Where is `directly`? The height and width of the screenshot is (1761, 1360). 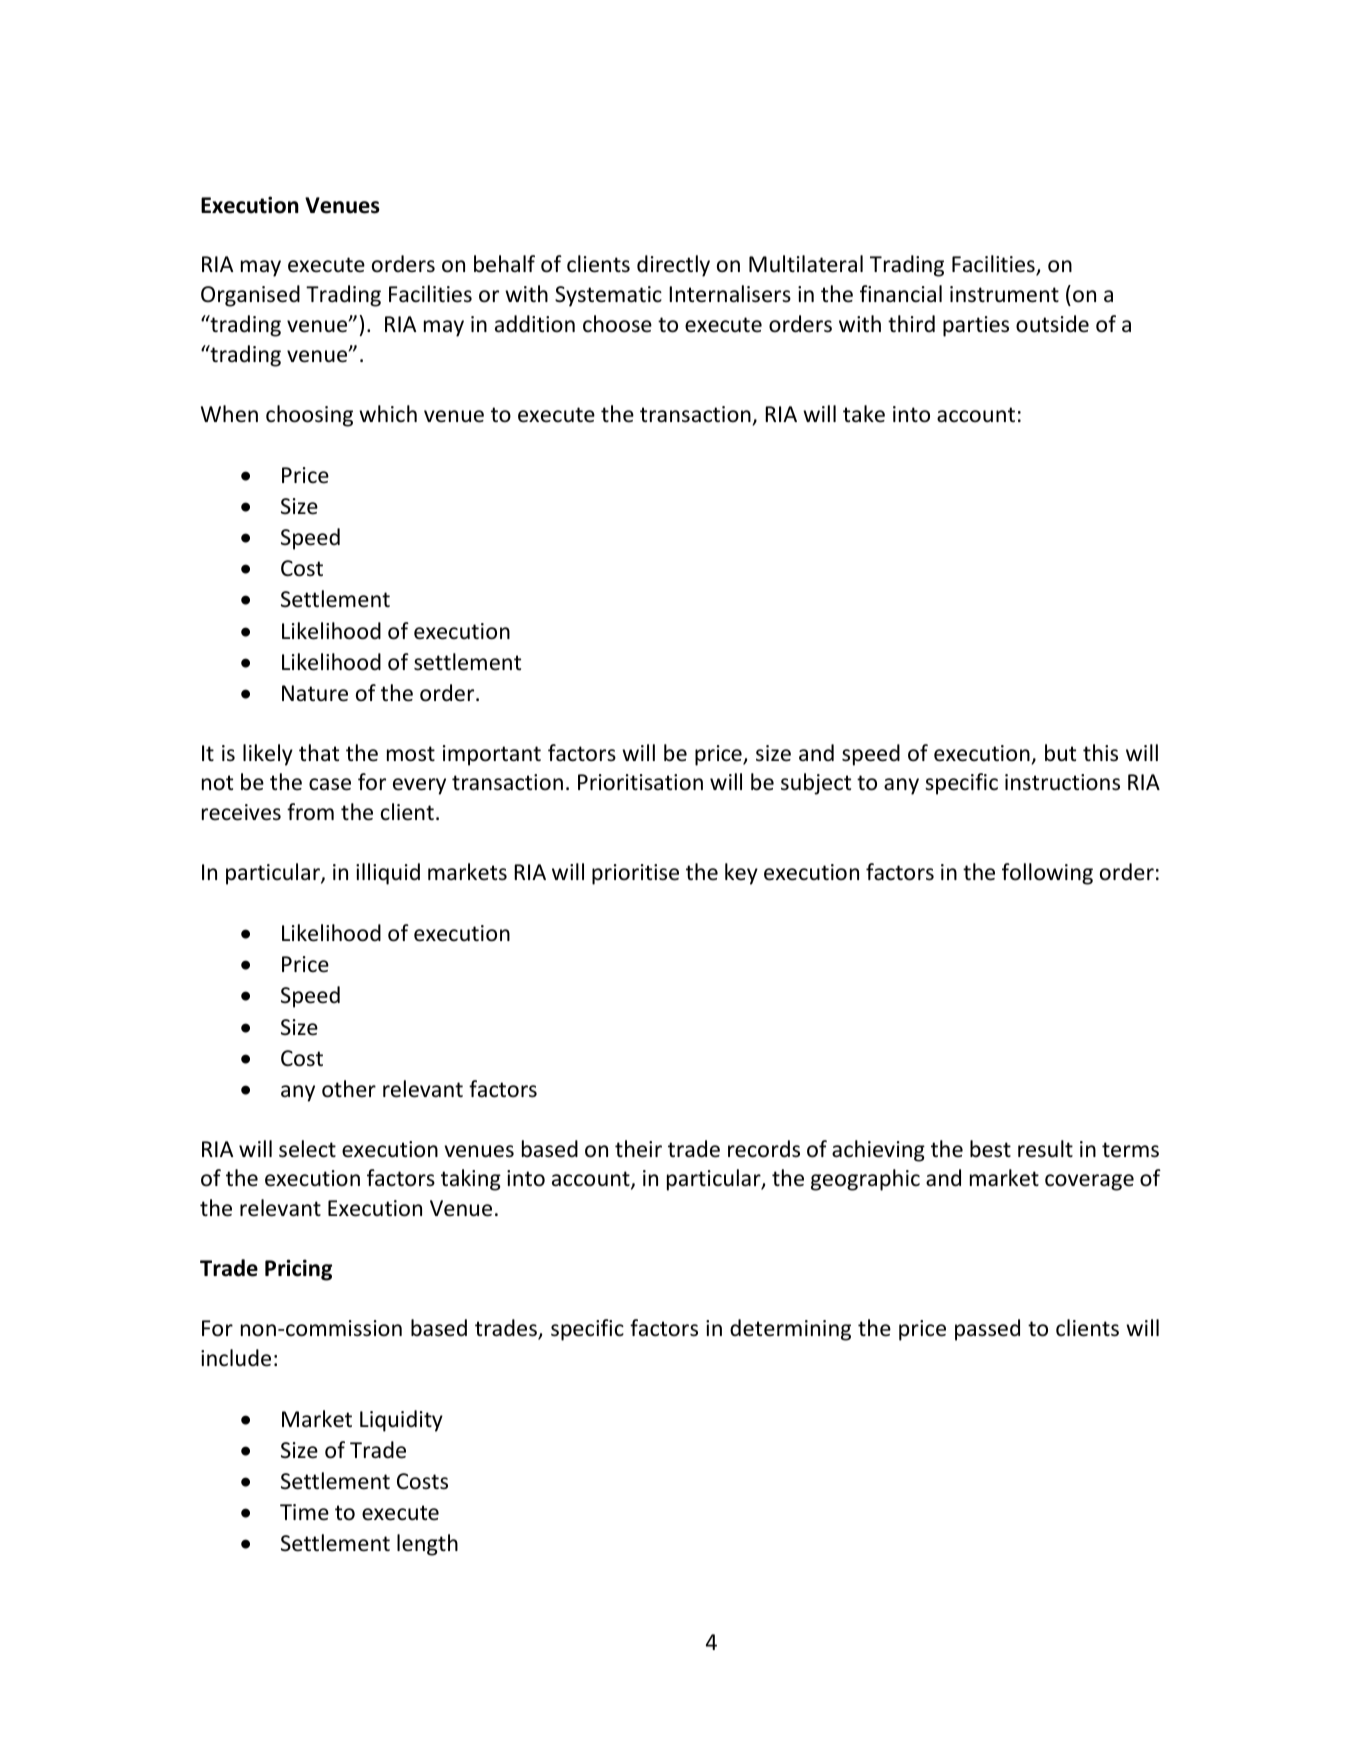
directly is located at coordinates (673, 266).
